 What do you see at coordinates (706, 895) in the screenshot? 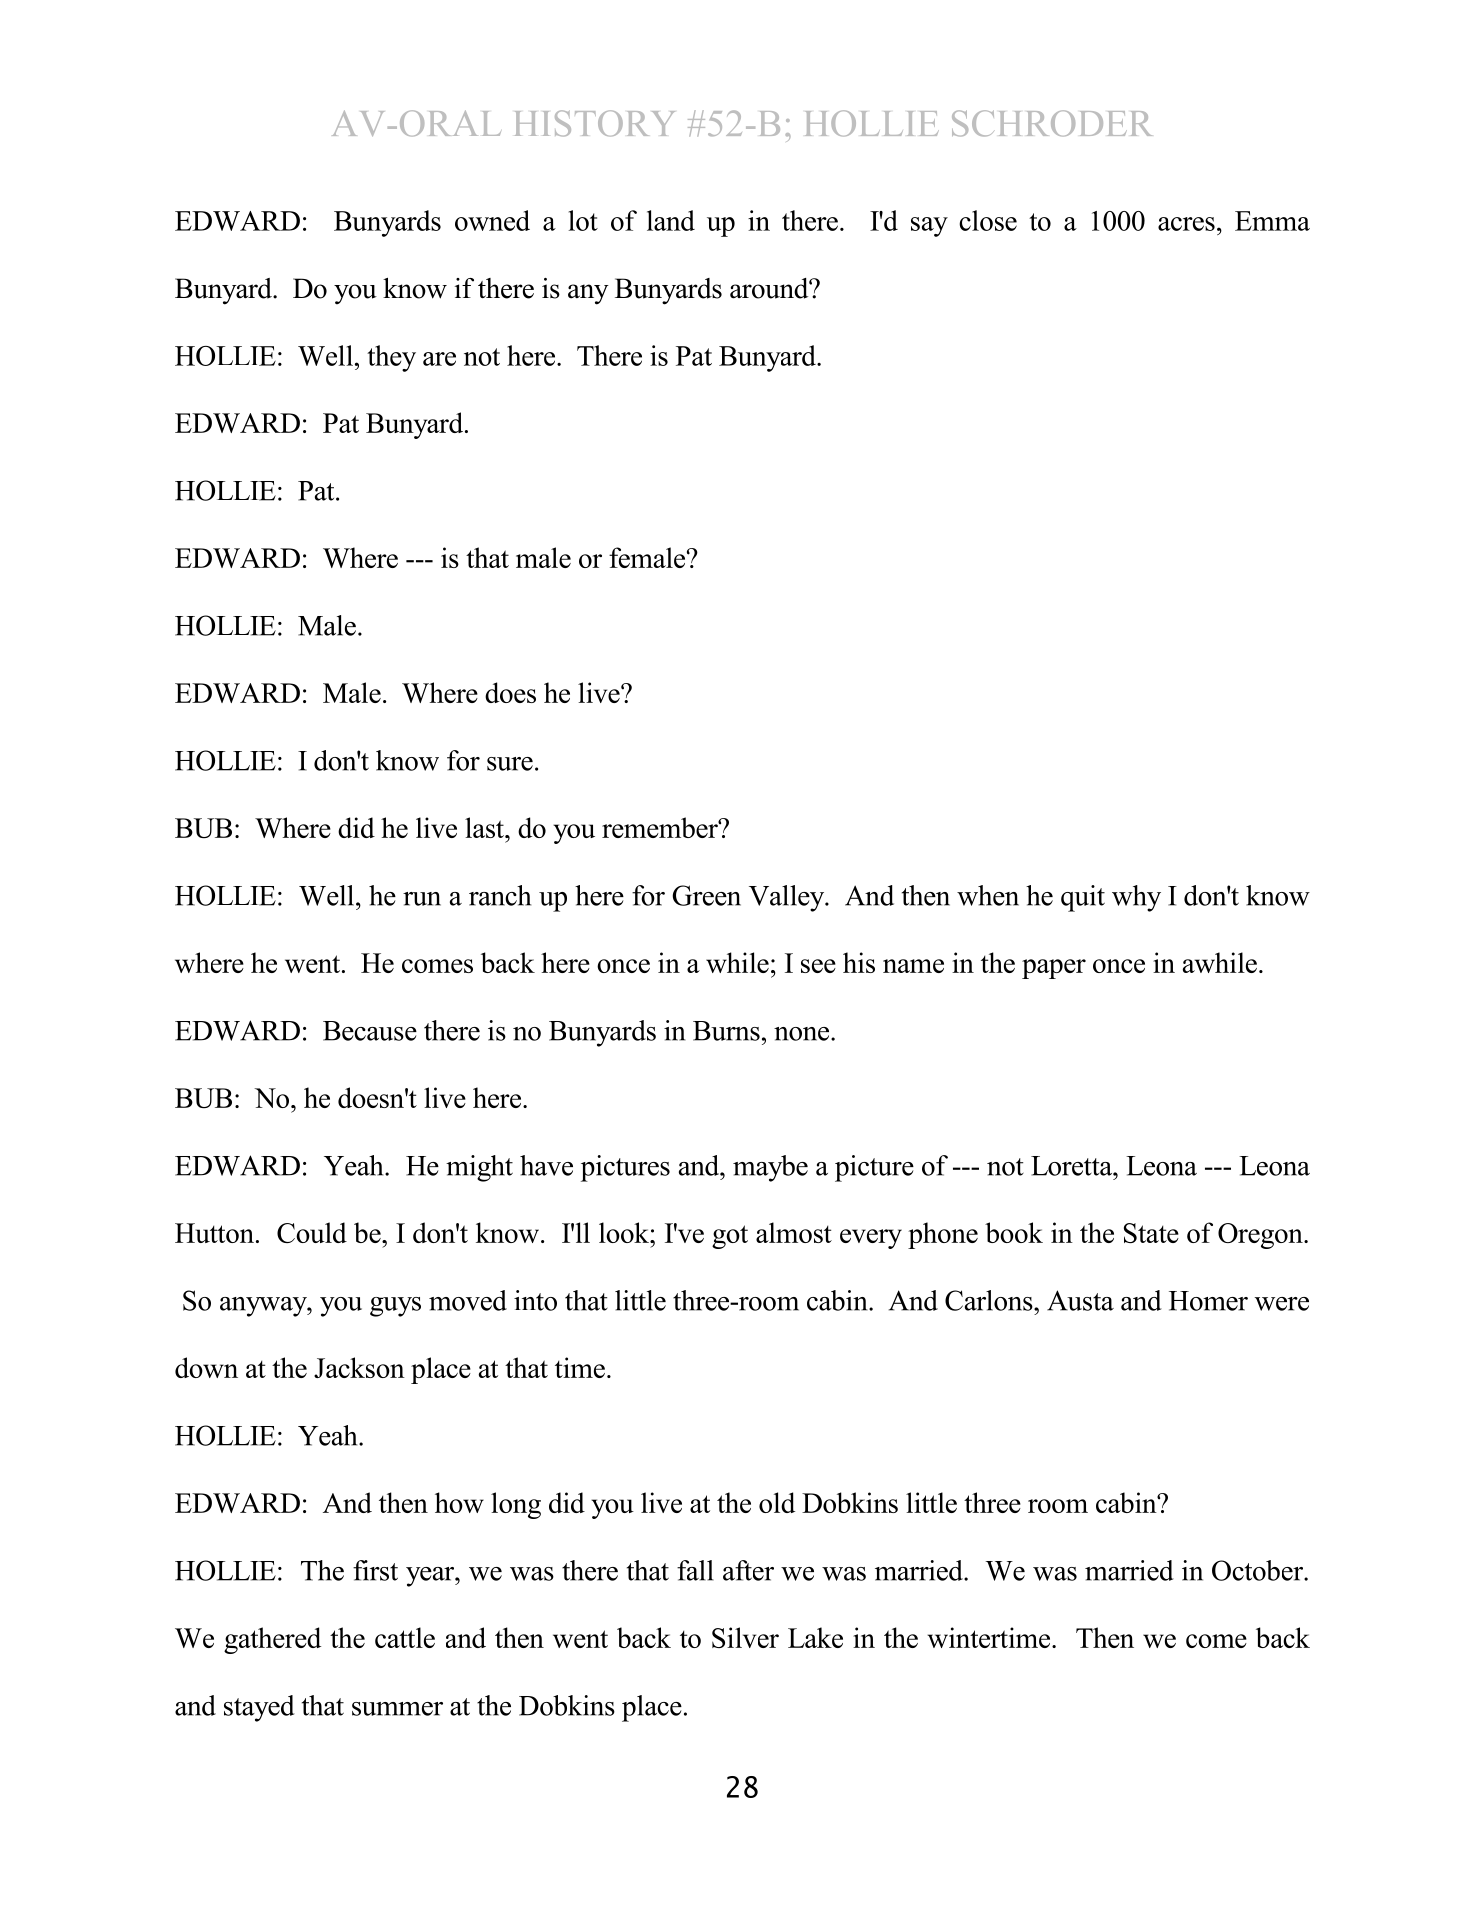
I see `Green` at bounding box center [706, 895].
